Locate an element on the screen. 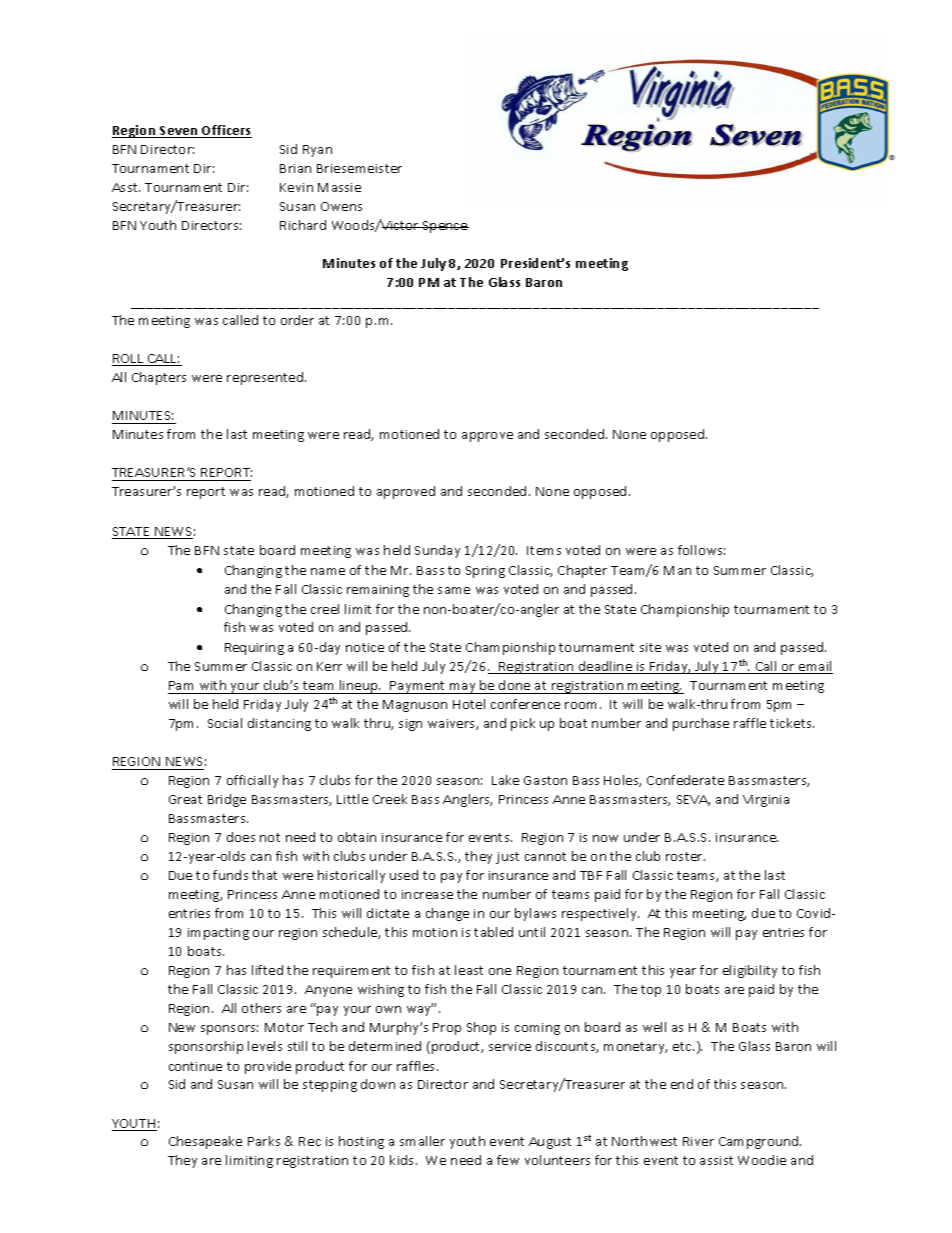 This screenshot has width=952, height=1233. Chesapeake is located at coordinates (205, 1142).
